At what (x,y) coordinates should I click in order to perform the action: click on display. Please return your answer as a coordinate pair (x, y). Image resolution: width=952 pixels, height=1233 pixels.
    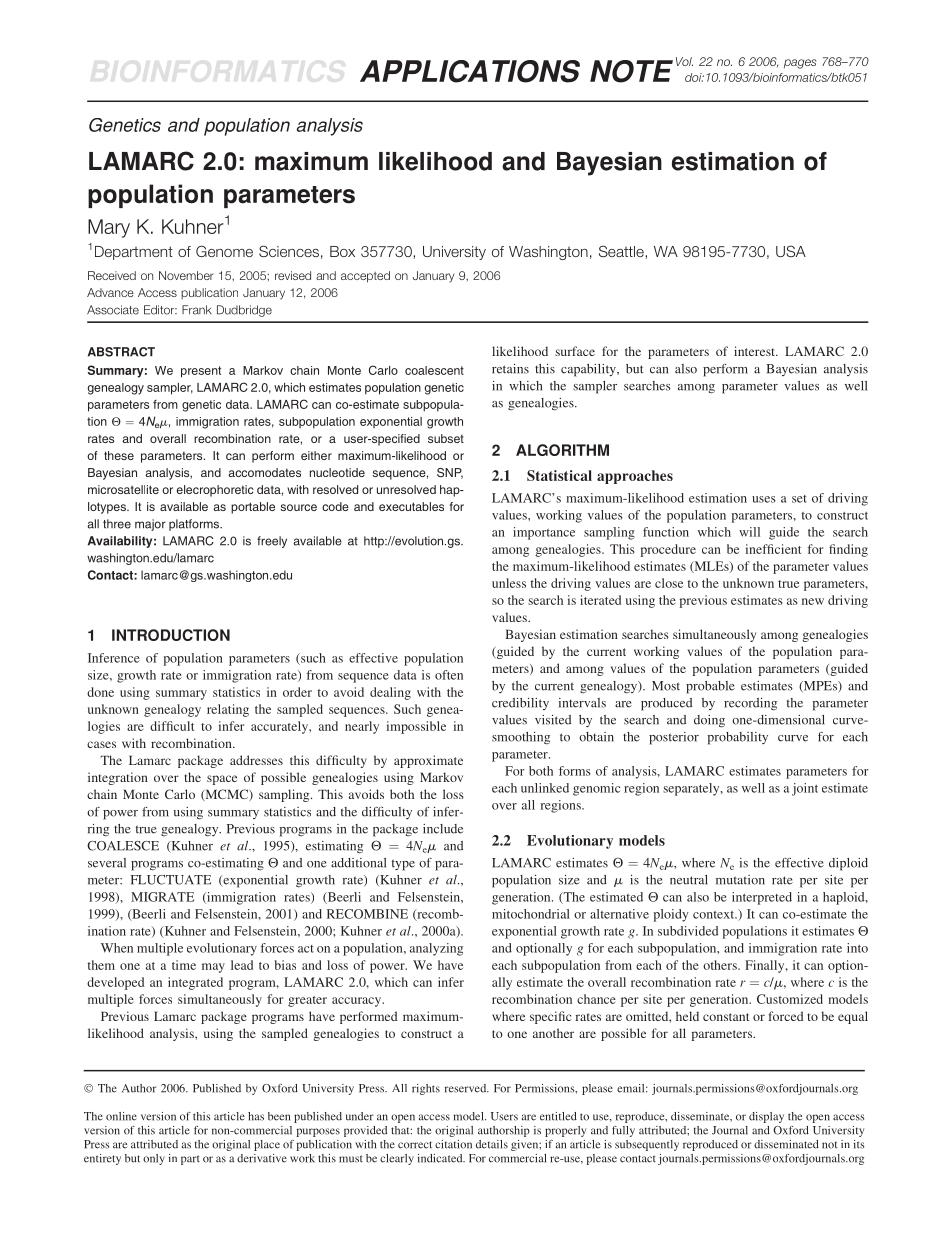
    Looking at the image, I should click on (766, 1117).
